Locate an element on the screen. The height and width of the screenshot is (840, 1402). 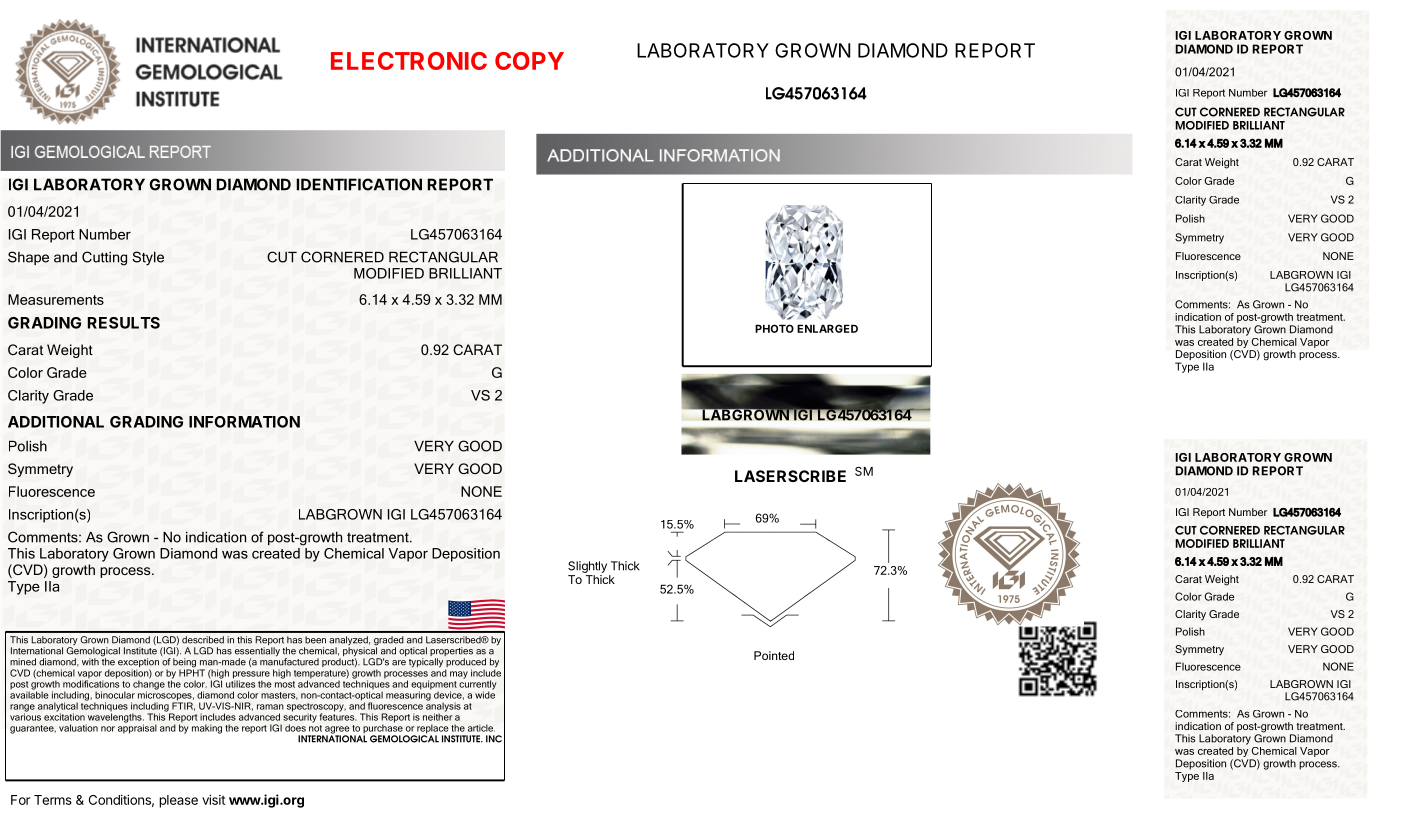
ENLARGED is located at coordinates (827, 328).
